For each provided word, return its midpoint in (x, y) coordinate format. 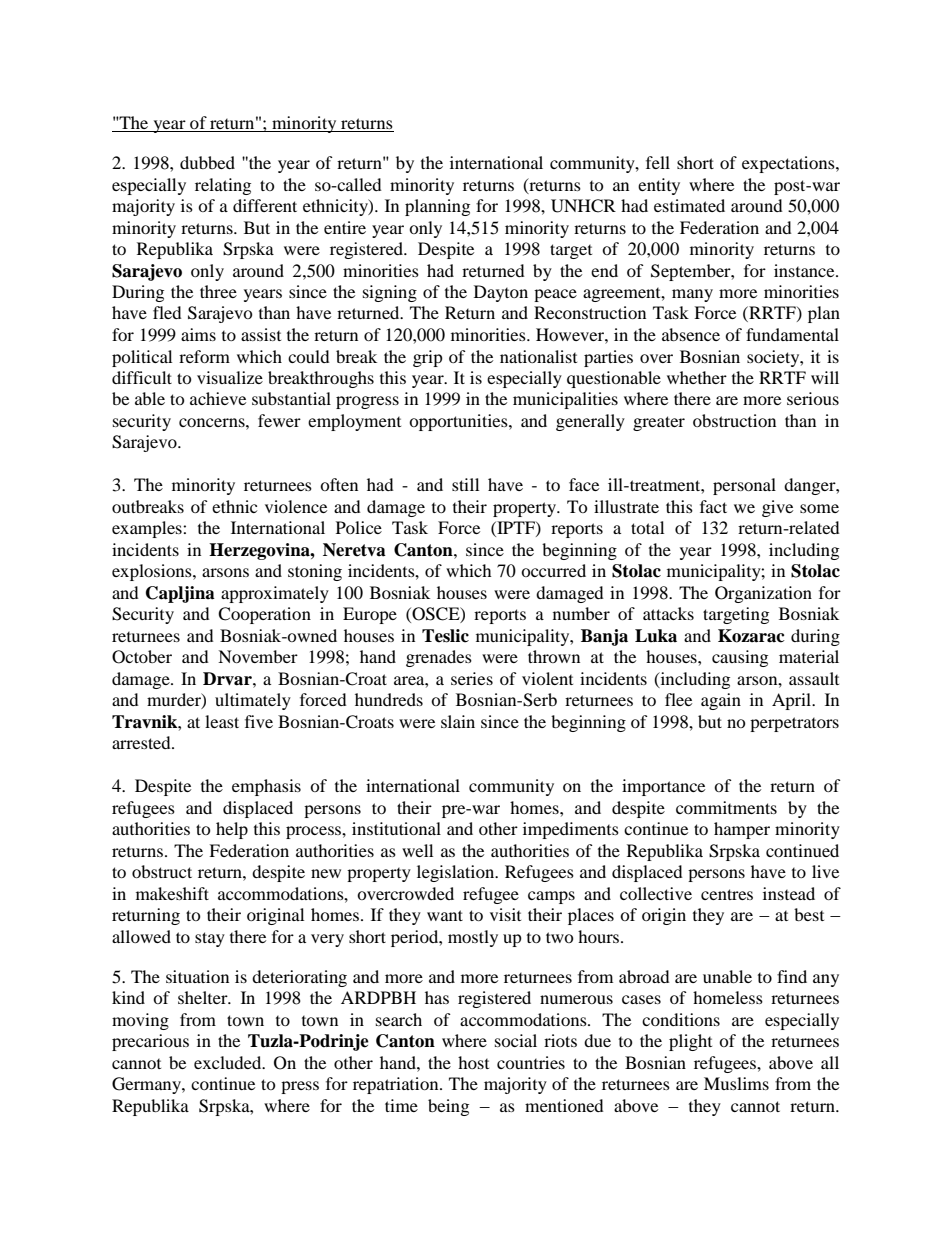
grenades (439, 658)
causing (740, 658)
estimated (689, 205)
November (258, 656)
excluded (229, 1062)
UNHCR (583, 206)
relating (223, 186)
